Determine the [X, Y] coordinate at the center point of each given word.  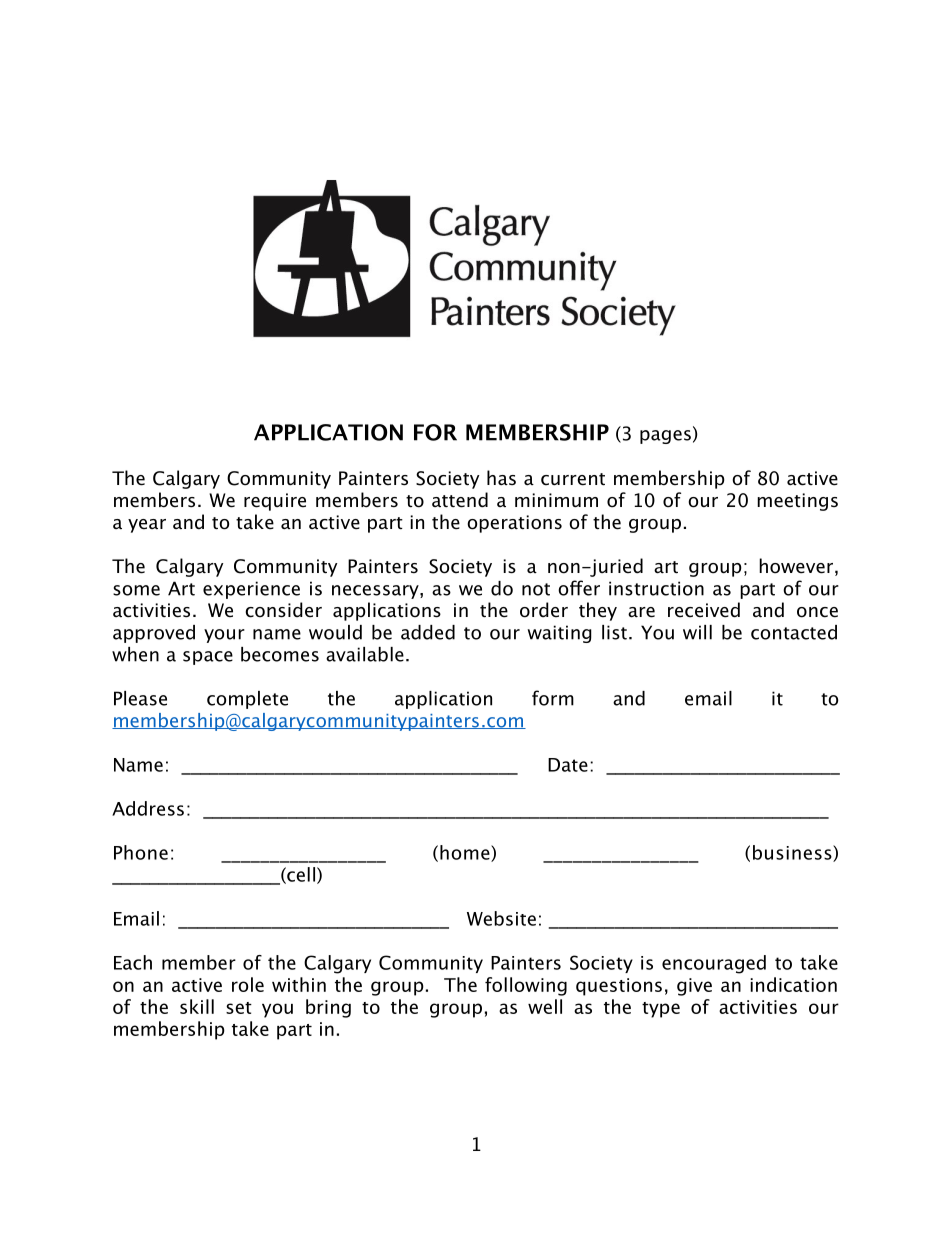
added [428, 632]
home [466, 853]
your [224, 636]
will [697, 632]
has [501, 478]
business [793, 853]
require [275, 502]
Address [148, 808]
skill [197, 1006]
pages [665, 437]
